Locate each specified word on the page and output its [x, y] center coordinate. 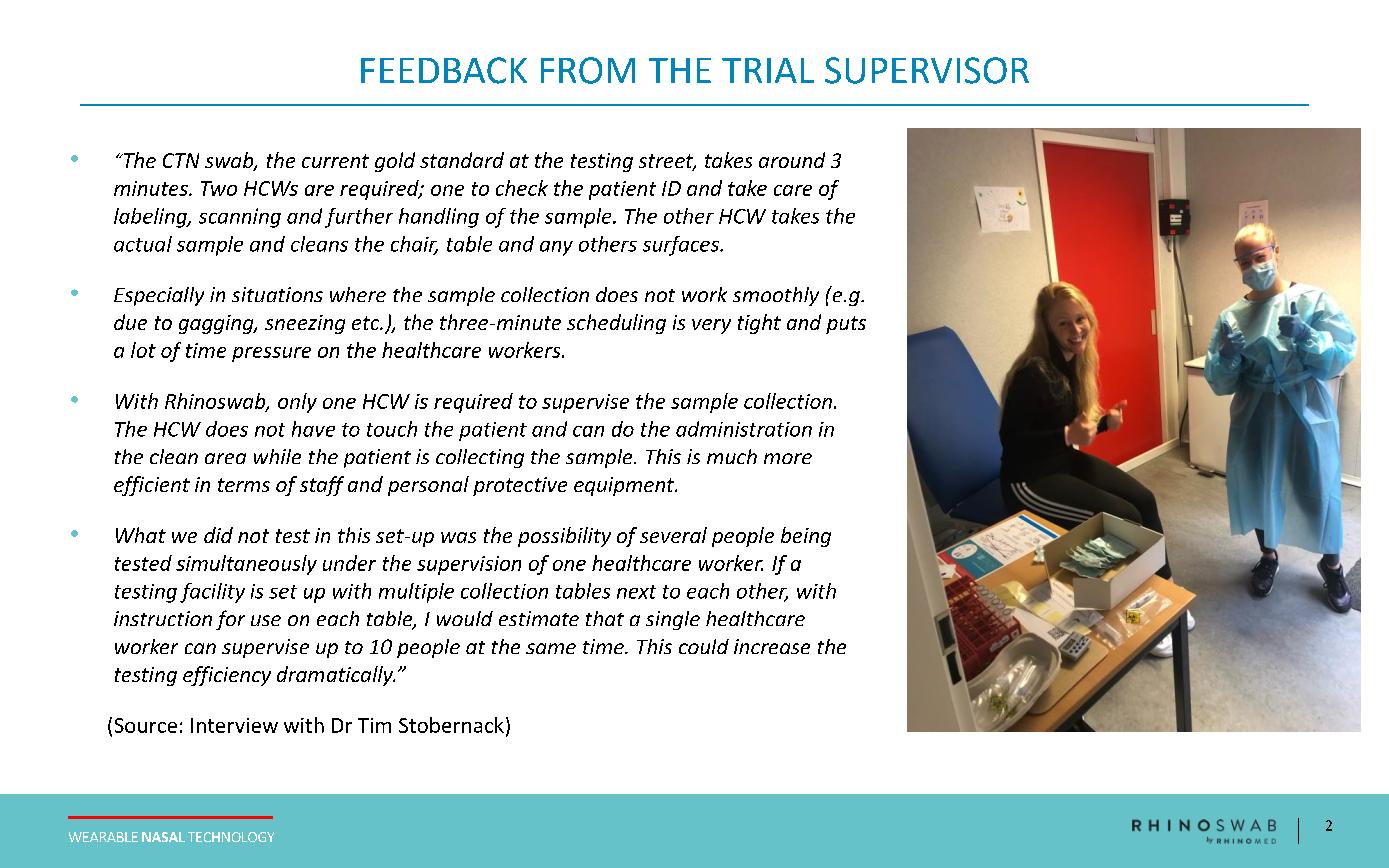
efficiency [227, 676]
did [218, 535]
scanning [240, 218]
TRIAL [768, 70]
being [806, 537]
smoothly [776, 296]
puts [846, 325]
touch [392, 429]
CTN [181, 160]
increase [772, 646]
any [556, 248]
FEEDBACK [444, 70]
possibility [564, 537]
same [551, 648]
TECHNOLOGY [231, 837]
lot [143, 350]
